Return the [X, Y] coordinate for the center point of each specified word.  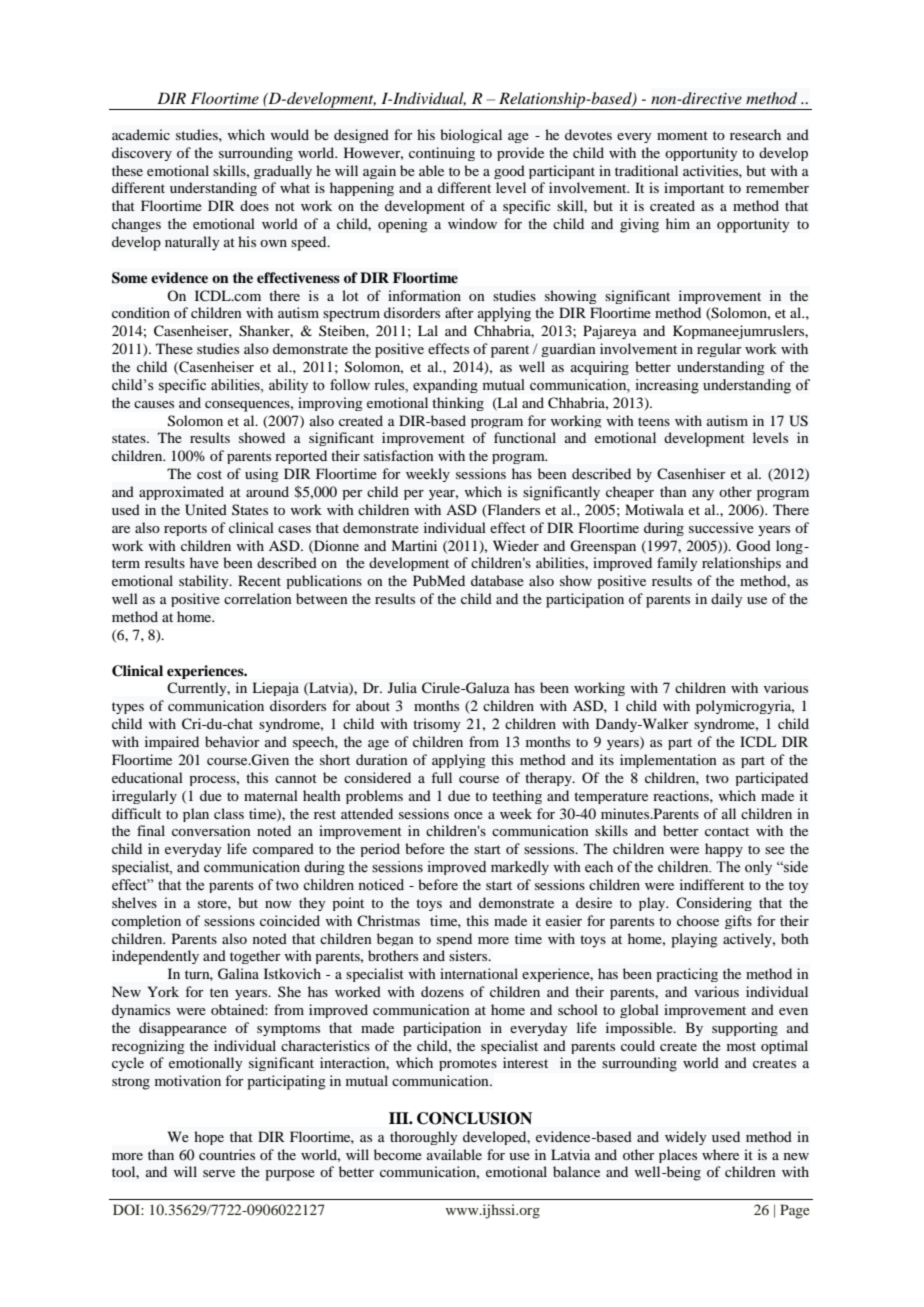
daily [727, 600]
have [204, 562]
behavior [232, 741]
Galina [238, 974]
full [441, 777]
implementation [668, 761]
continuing [442, 154]
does [254, 205]
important [694, 189]
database [497, 580]
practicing [687, 975]
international [479, 973]
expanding [445, 386]
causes [154, 404]
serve [219, 1173]
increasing [667, 386]
